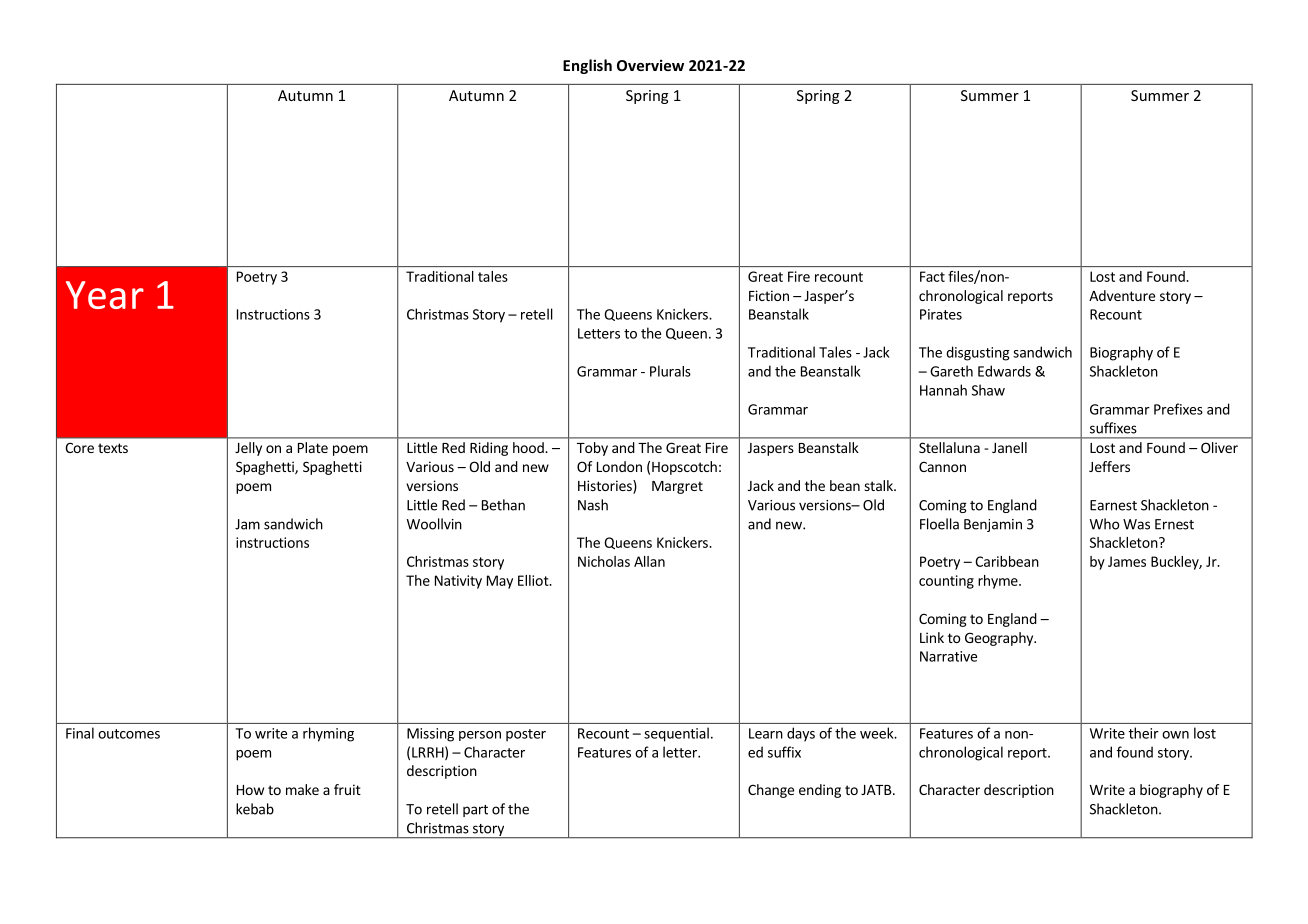 The height and width of the page is (924, 1308). What do you see at coordinates (592, 449) in the page?
I see `Toby` at bounding box center [592, 449].
